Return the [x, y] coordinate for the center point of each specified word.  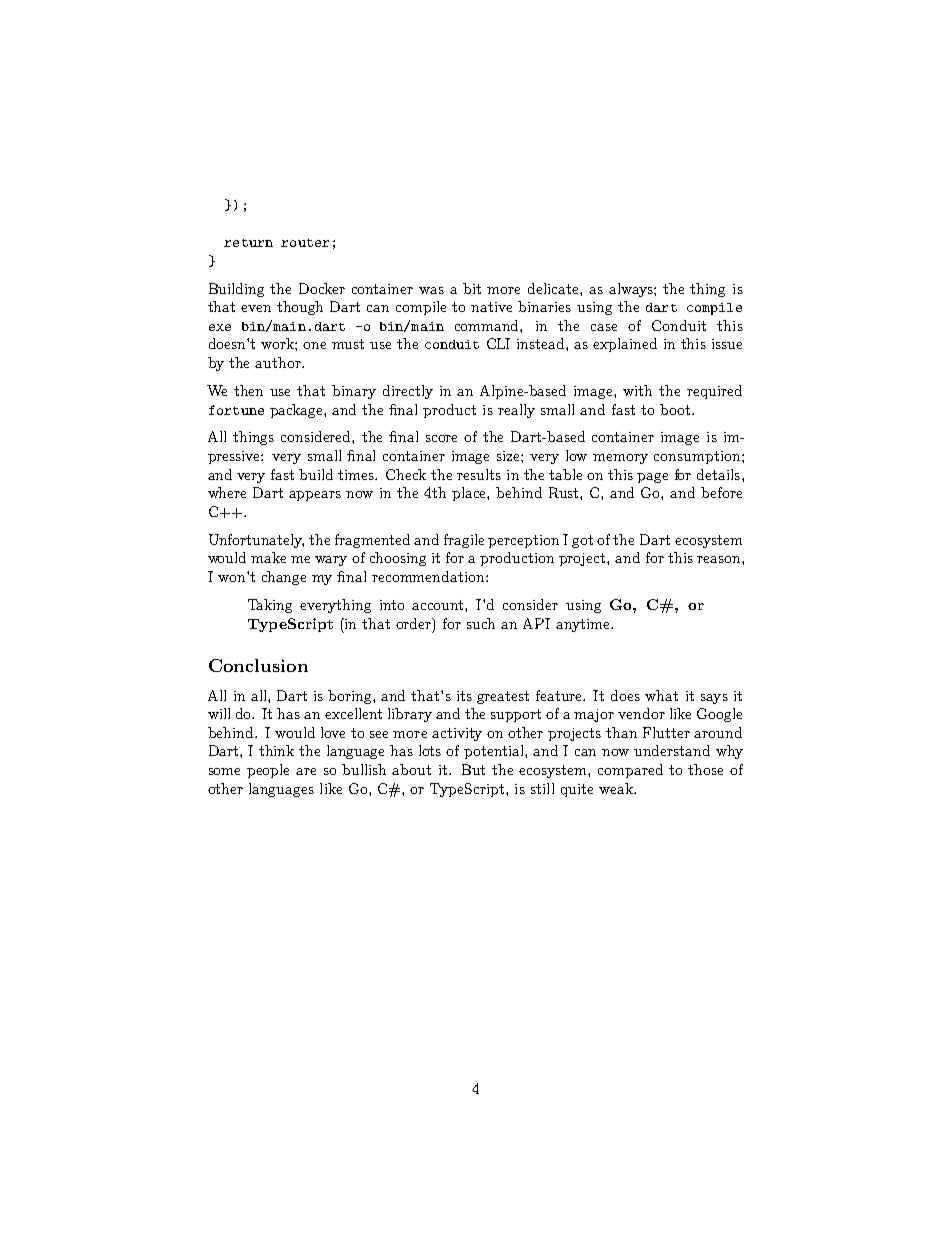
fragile [464, 541]
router [305, 243]
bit [472, 288]
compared [630, 771]
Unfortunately [256, 541]
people [268, 771]
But [473, 769]
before [721, 492]
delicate [554, 288]
